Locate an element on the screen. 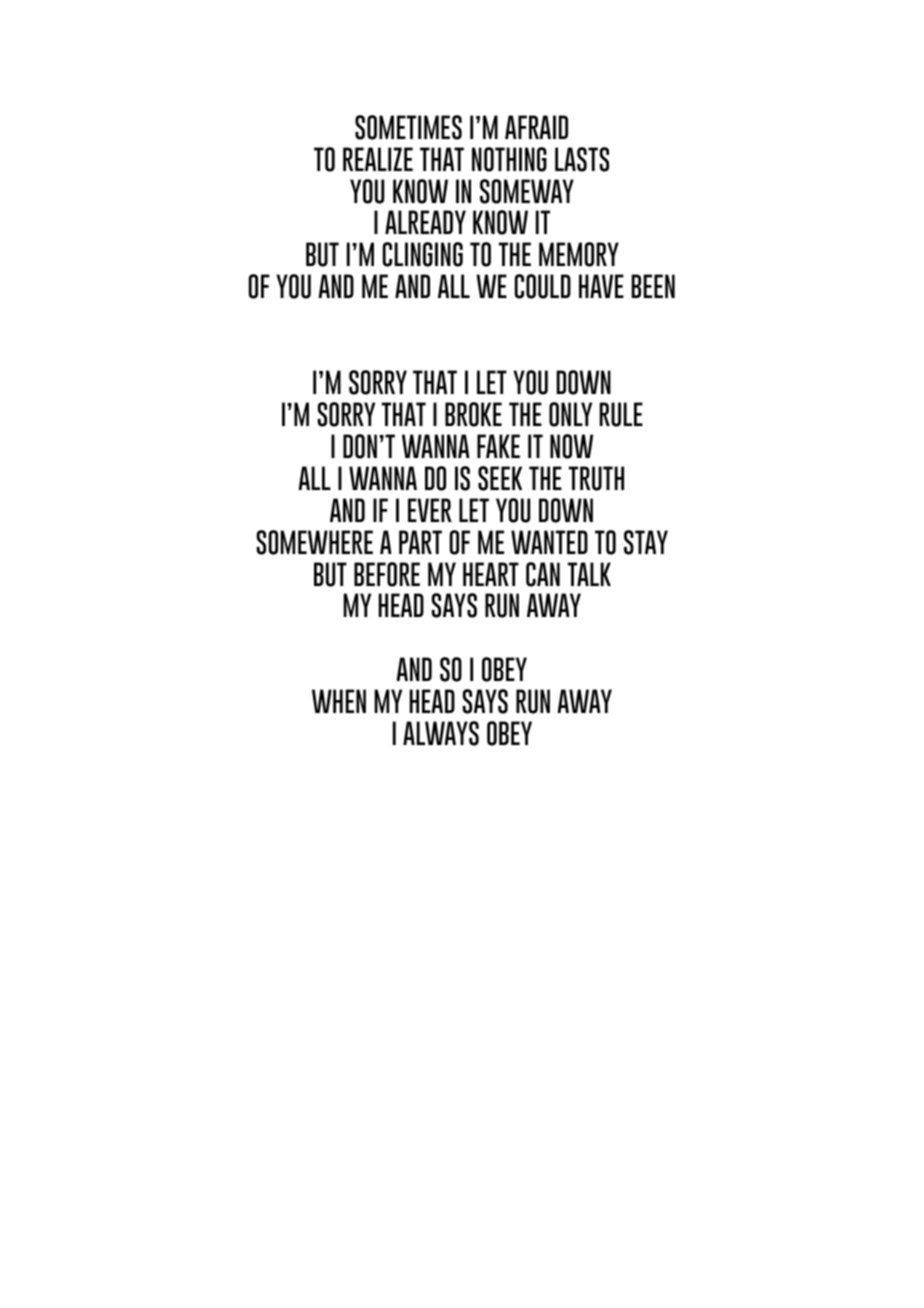 The height and width of the screenshot is (1308, 924). TALK is located at coordinates (589, 574).
